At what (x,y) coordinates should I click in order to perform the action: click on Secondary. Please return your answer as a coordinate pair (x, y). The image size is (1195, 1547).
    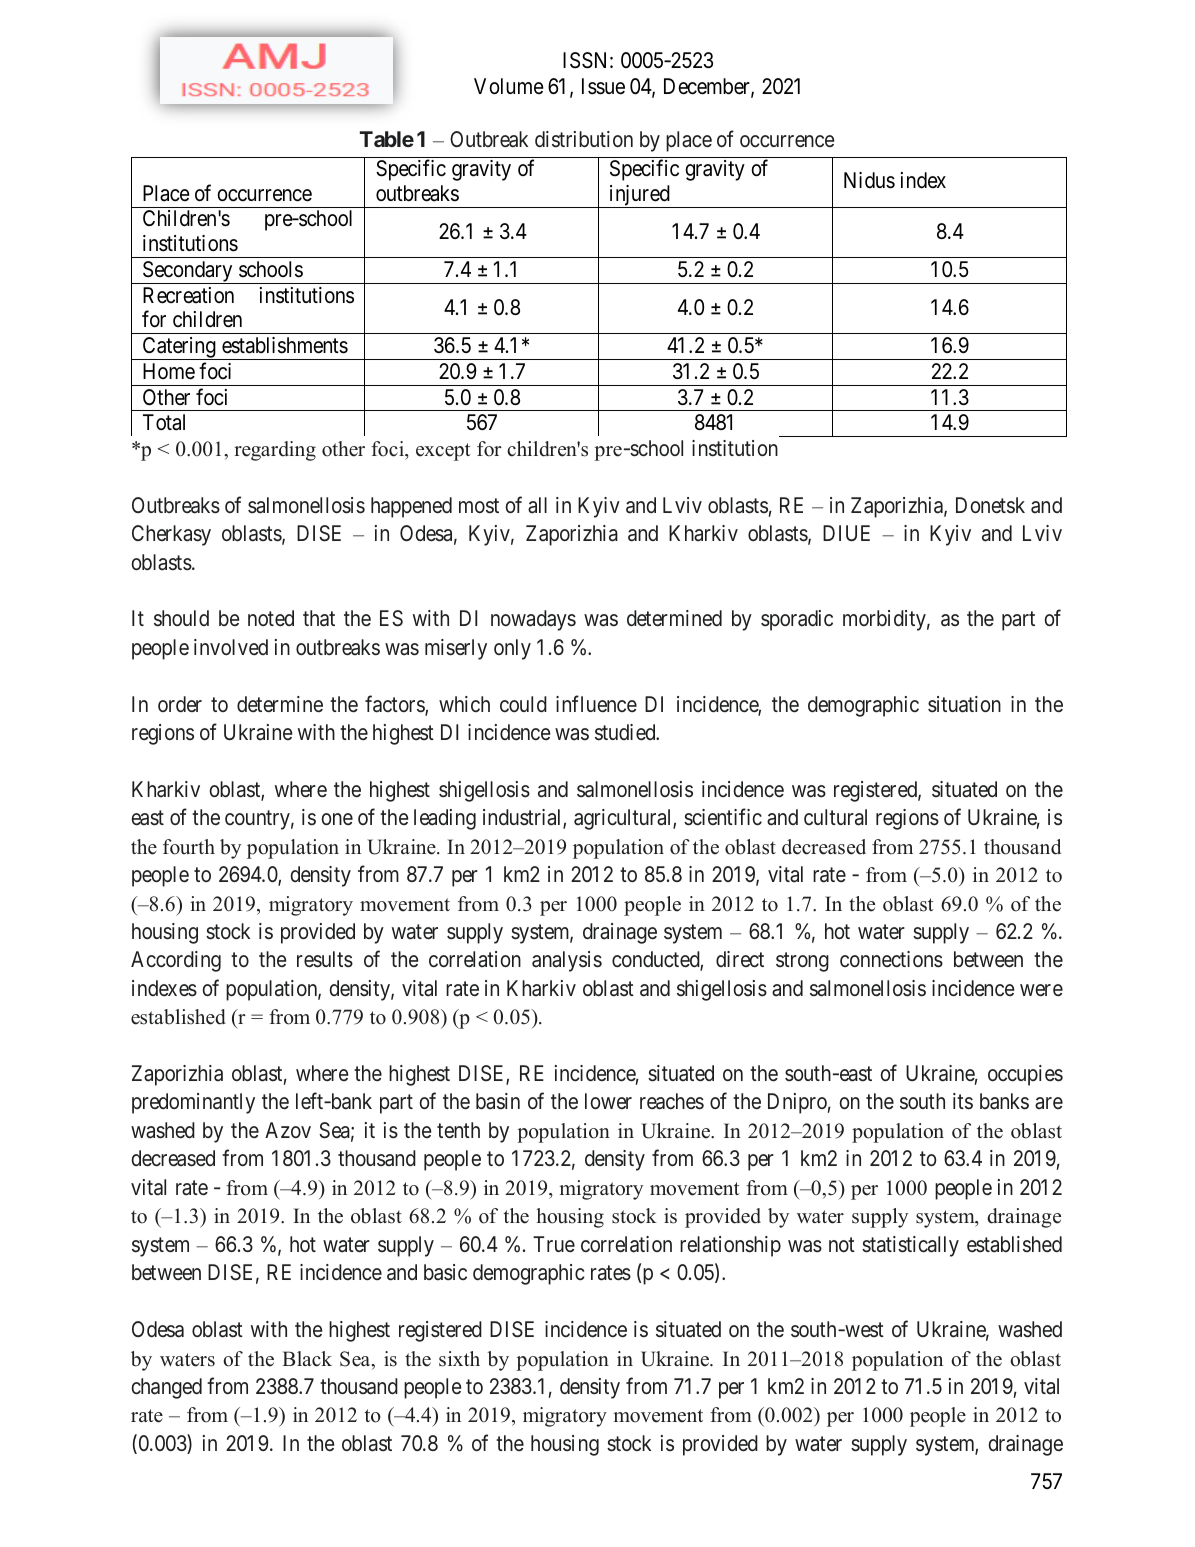
    Looking at the image, I should click on (187, 272).
